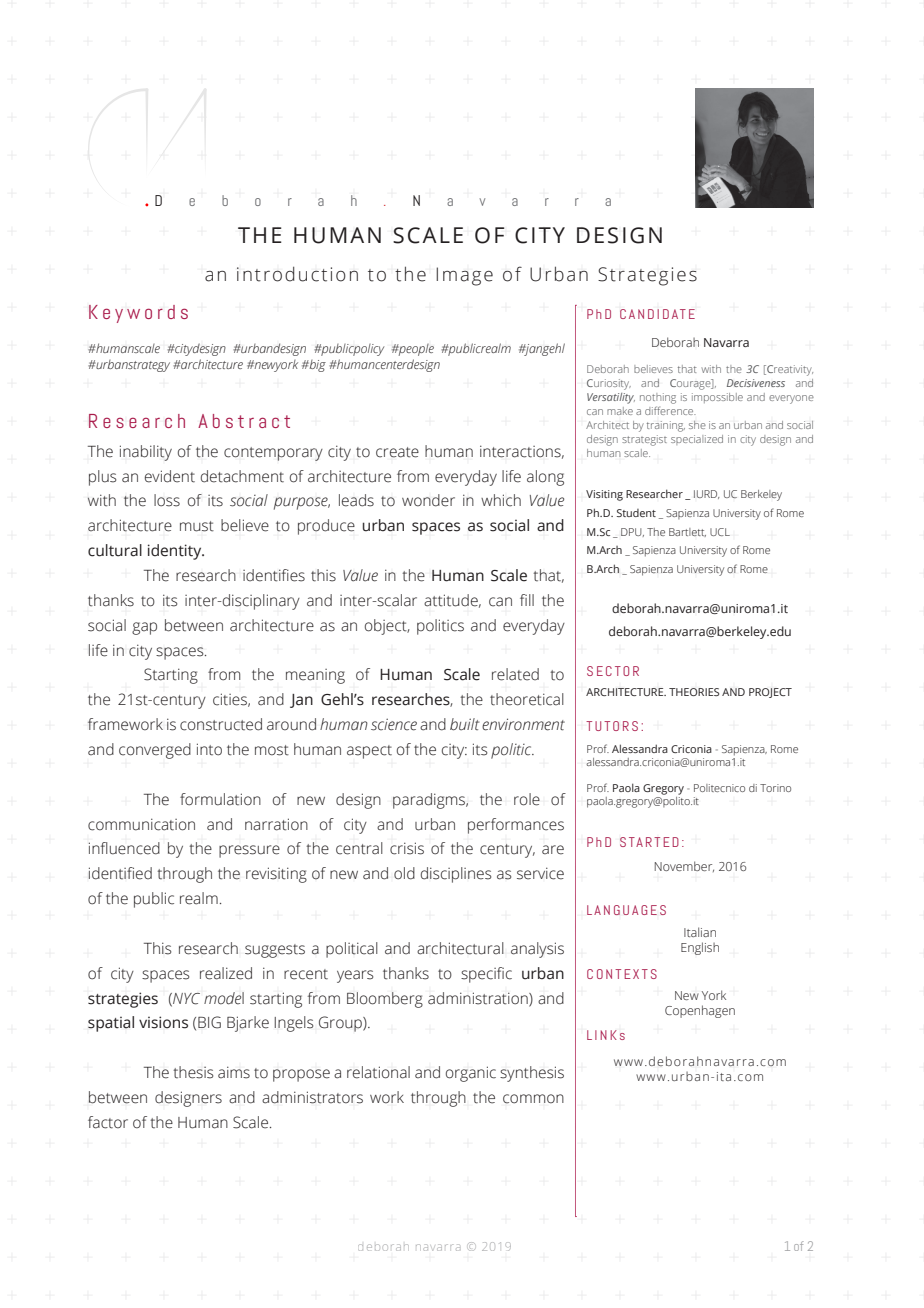 The width and height of the page is (924, 1308). Describe the element at coordinates (464, 724) in the page. I see `built` at that location.
